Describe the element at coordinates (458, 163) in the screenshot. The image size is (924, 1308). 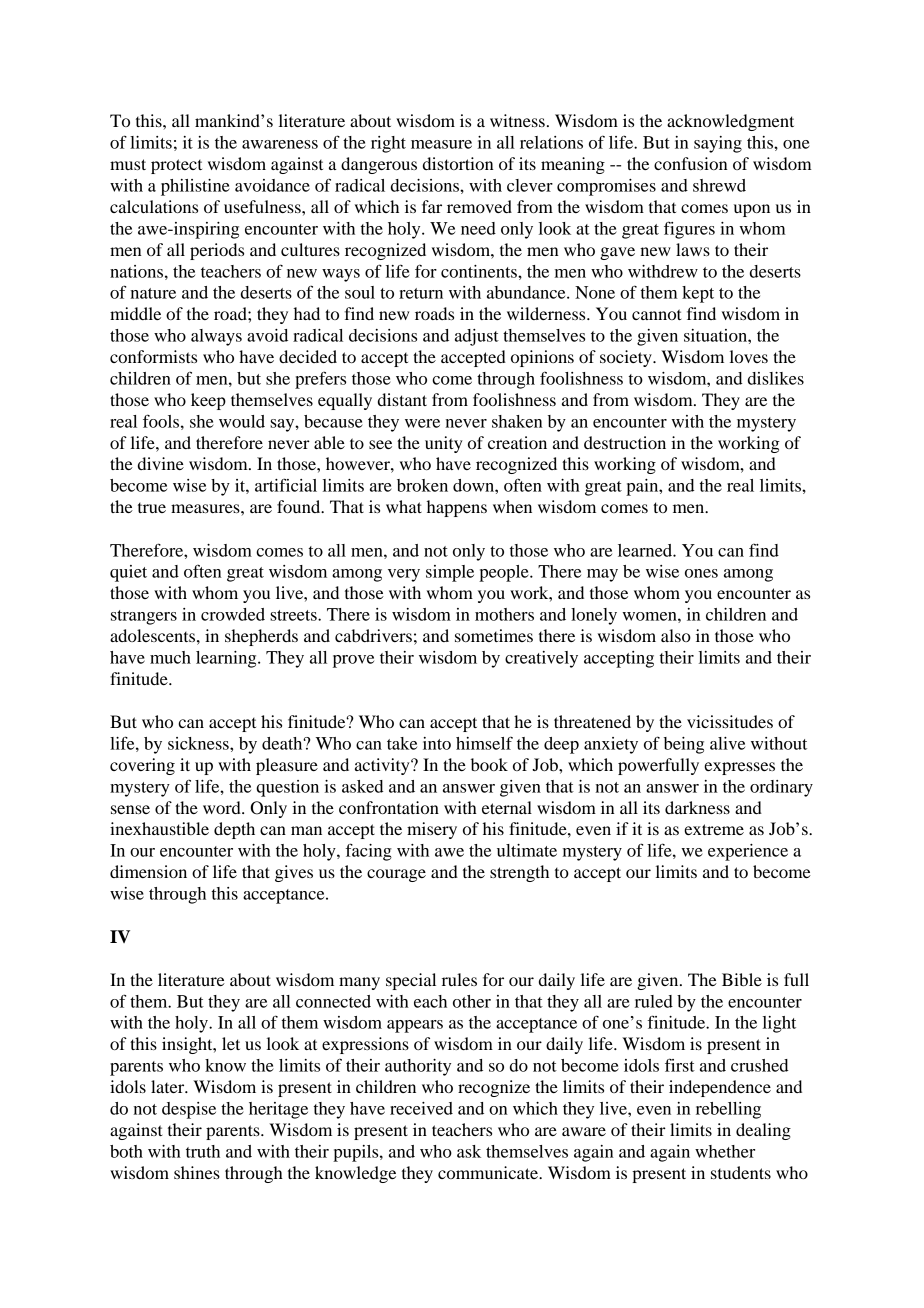
I see `distortion` at that location.
